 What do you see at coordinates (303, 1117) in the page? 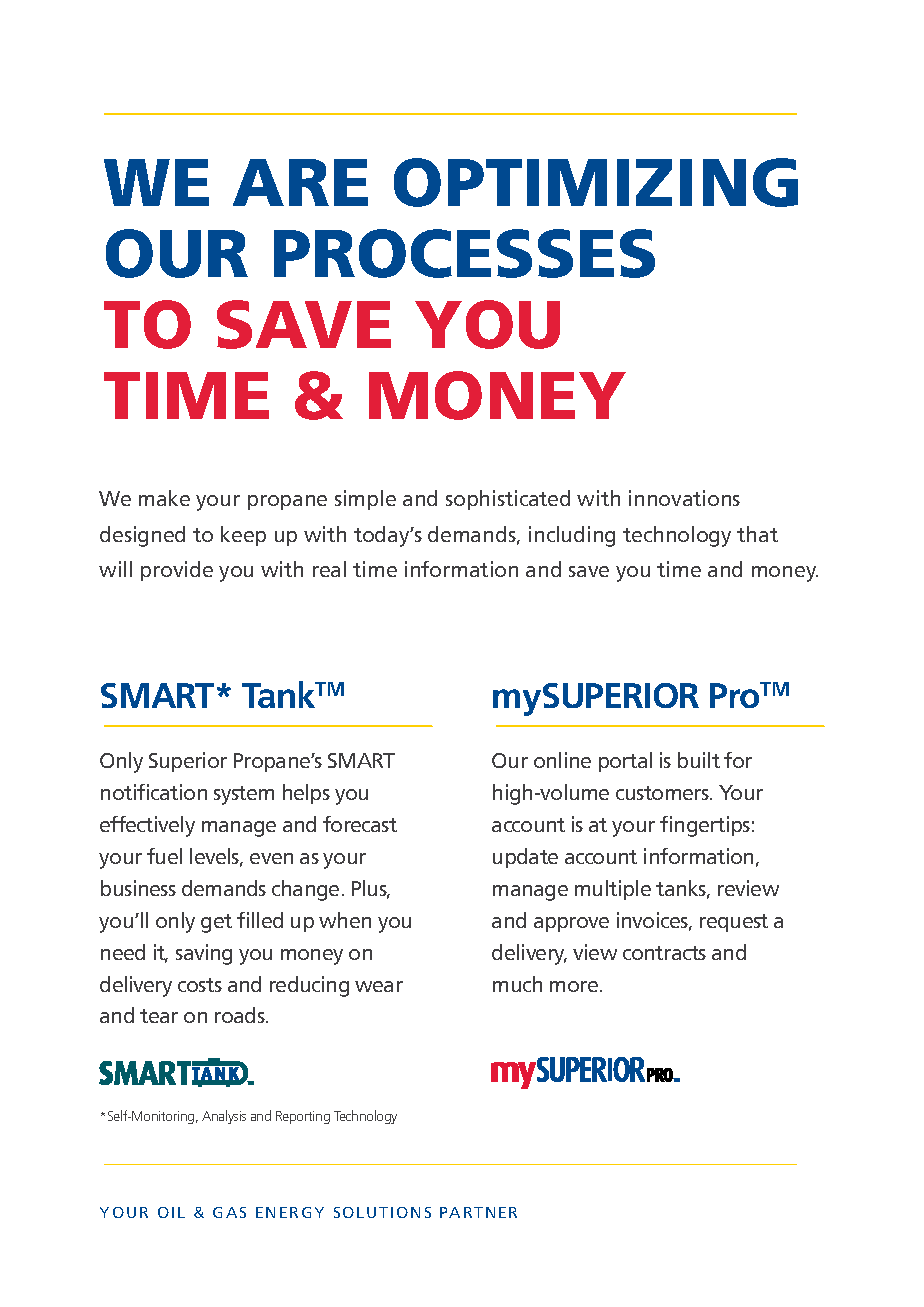
I see `Reporting` at bounding box center [303, 1117].
